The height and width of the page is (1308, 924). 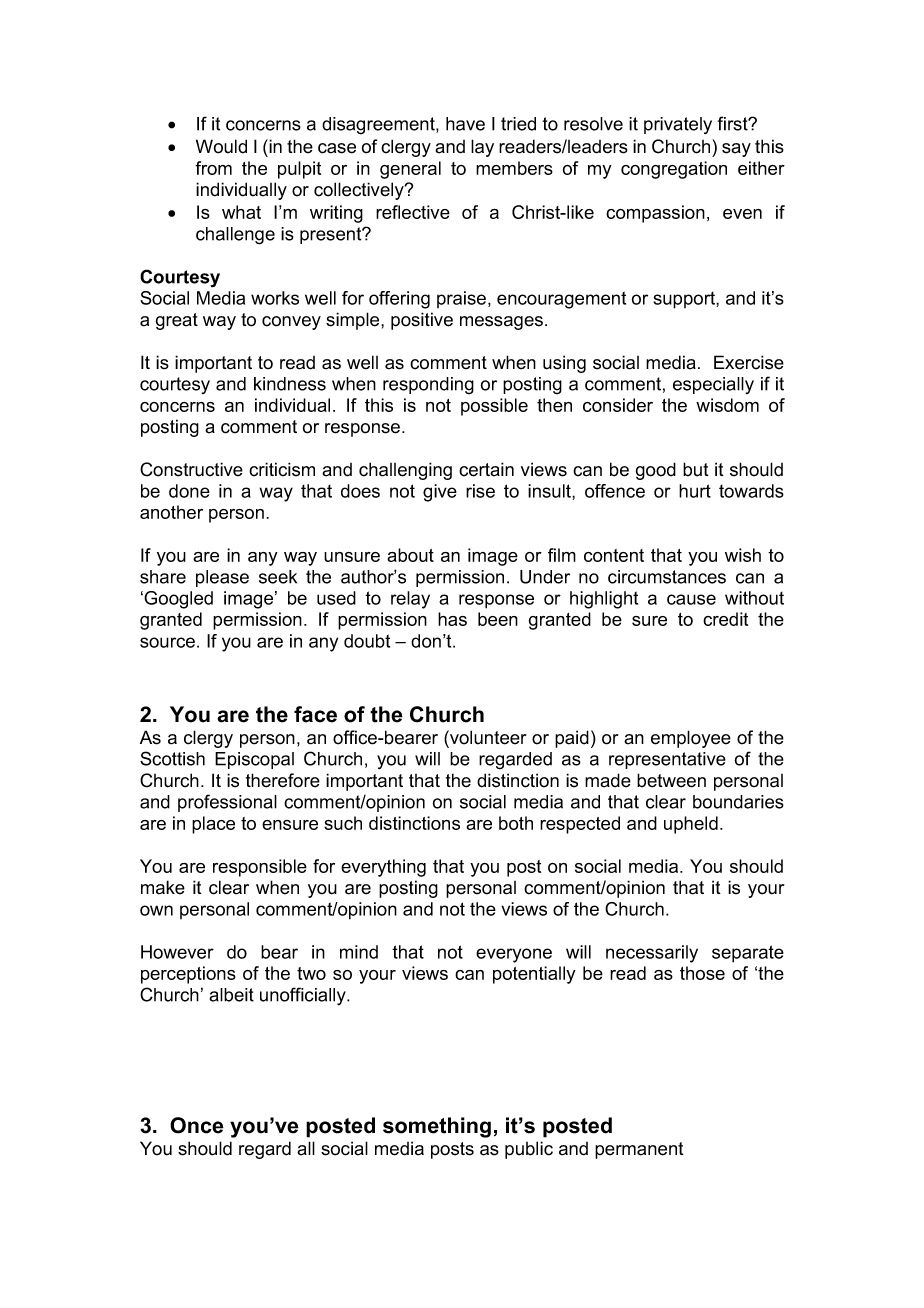 What do you see at coordinates (696, 469) in the page?
I see `but` at bounding box center [696, 469].
